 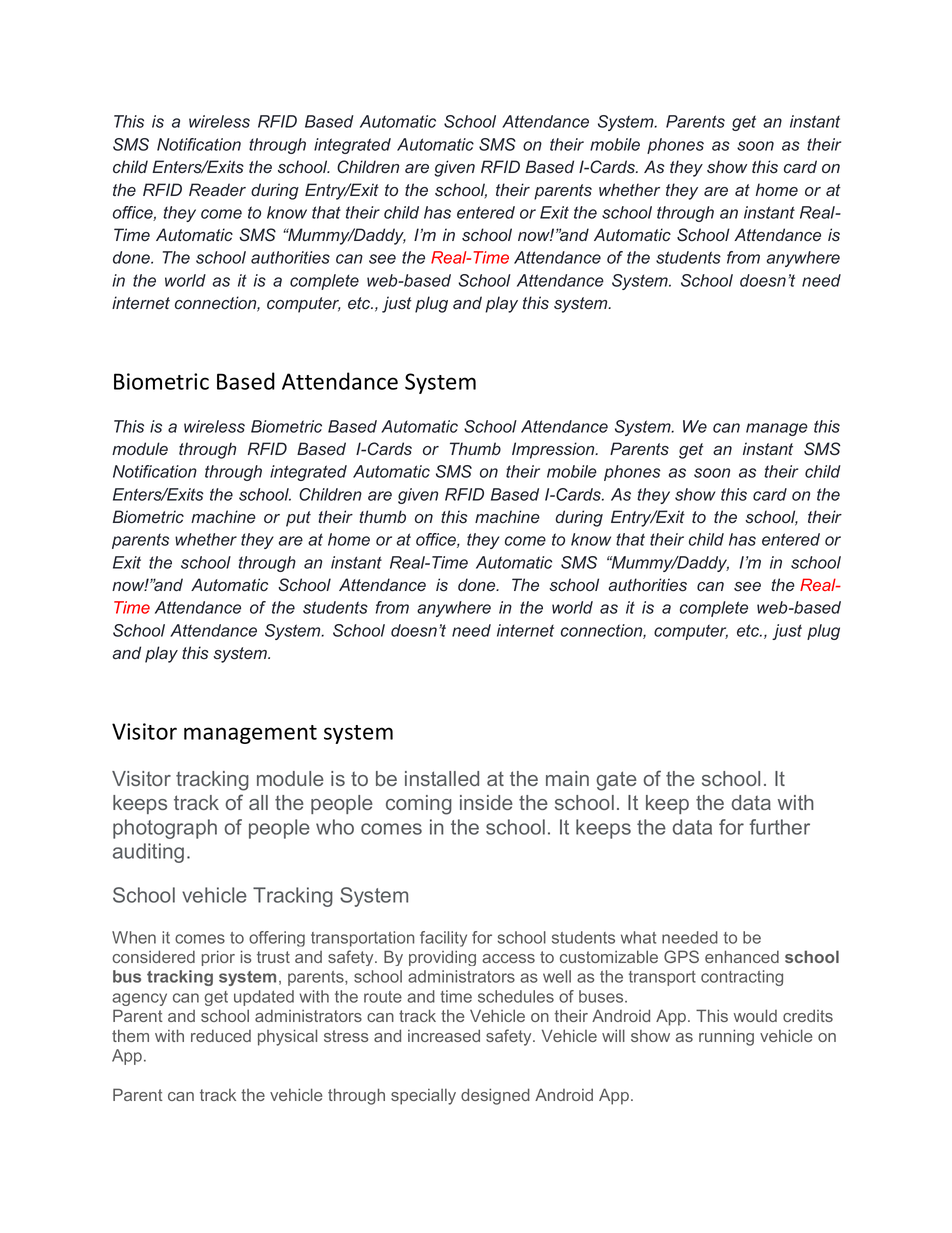 I want to click on gate, so click(x=616, y=781).
